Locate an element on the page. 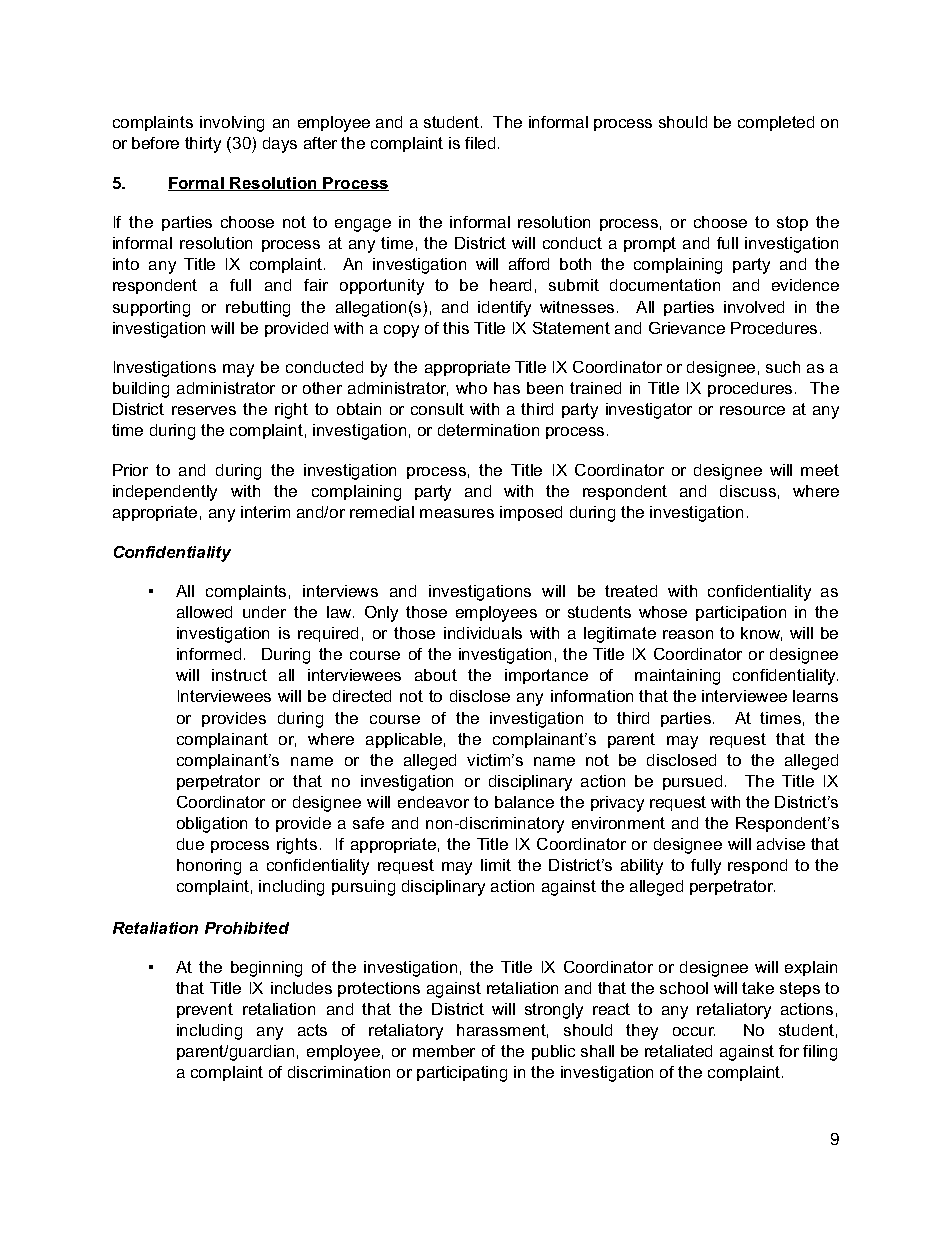 The width and height of the image is (952, 1233). filed is located at coordinates (480, 143).
